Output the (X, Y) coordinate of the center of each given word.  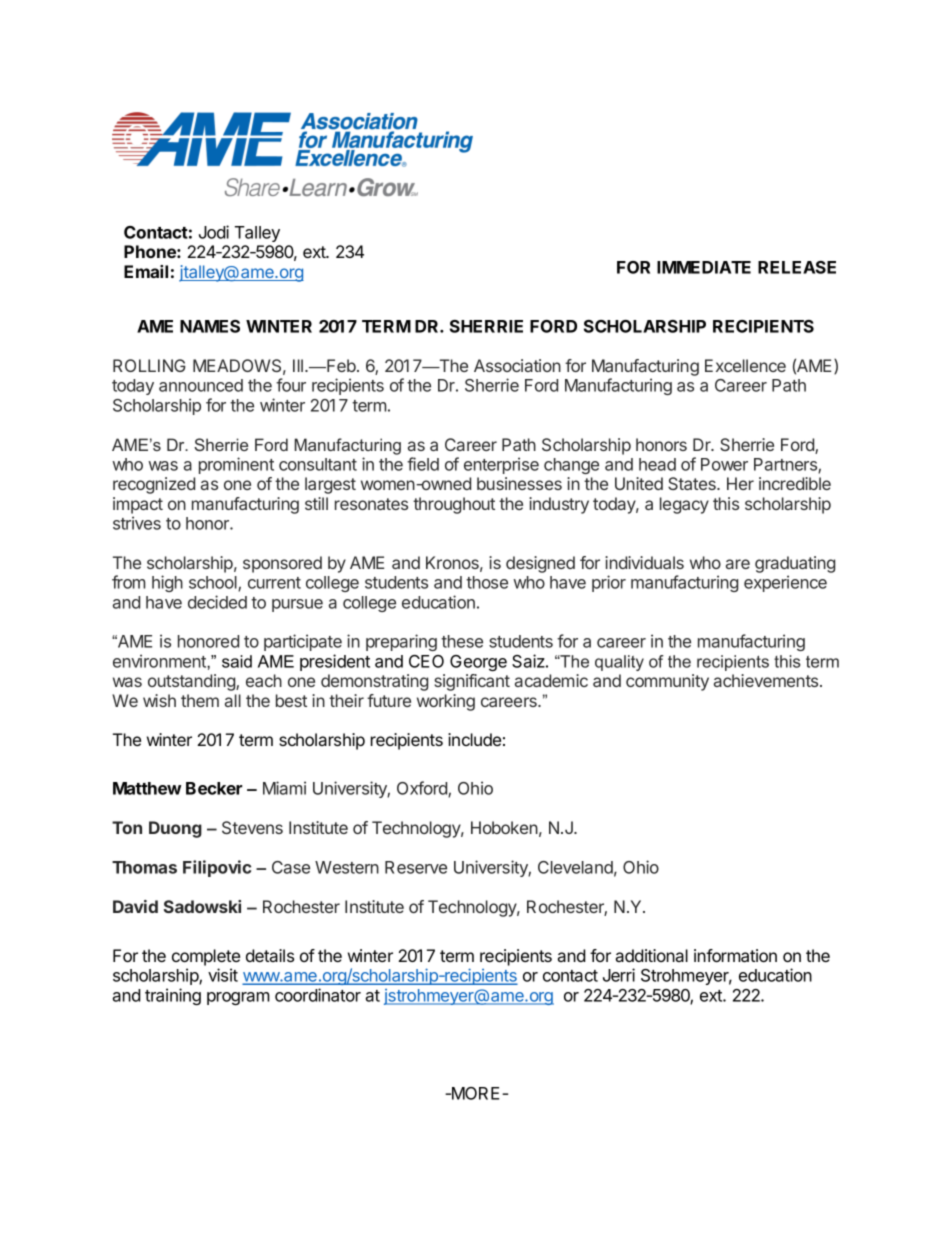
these (462, 641)
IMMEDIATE (704, 267)
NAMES (210, 326)
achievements (767, 680)
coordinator (318, 995)
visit (223, 975)
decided (217, 602)
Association (517, 365)
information (735, 955)
